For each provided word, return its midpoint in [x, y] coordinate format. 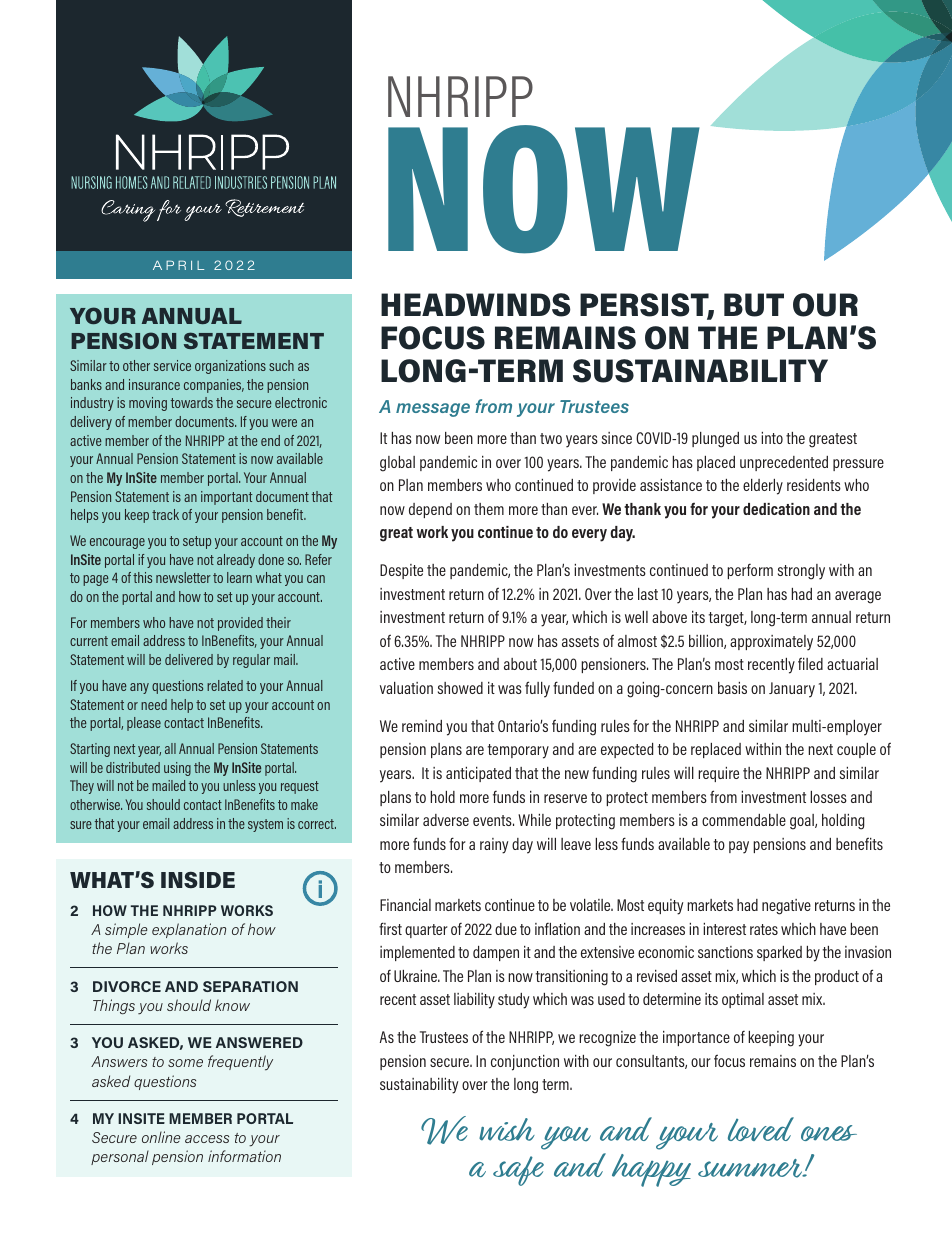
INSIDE [198, 879]
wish [507, 1129]
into [772, 438]
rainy [494, 846]
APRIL [178, 265]
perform [750, 571]
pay [739, 847]
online [161, 1137]
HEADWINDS [476, 305]
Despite [401, 571]
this [142, 577]
